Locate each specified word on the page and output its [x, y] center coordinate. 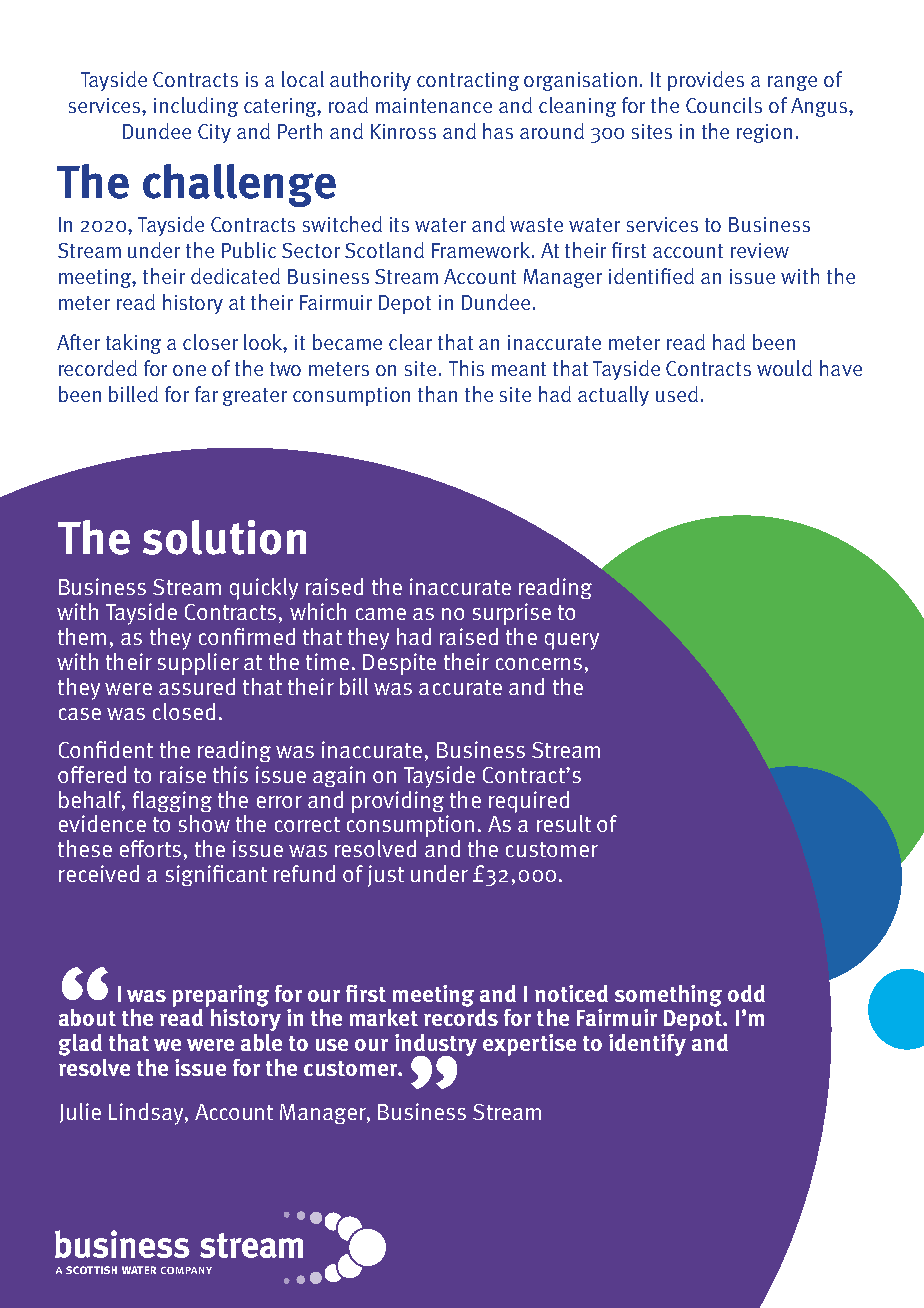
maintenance [434, 105]
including [196, 107]
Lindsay [147, 1114]
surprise [512, 614]
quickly [264, 589]
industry [436, 1046]
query [572, 641]
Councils [724, 105]
